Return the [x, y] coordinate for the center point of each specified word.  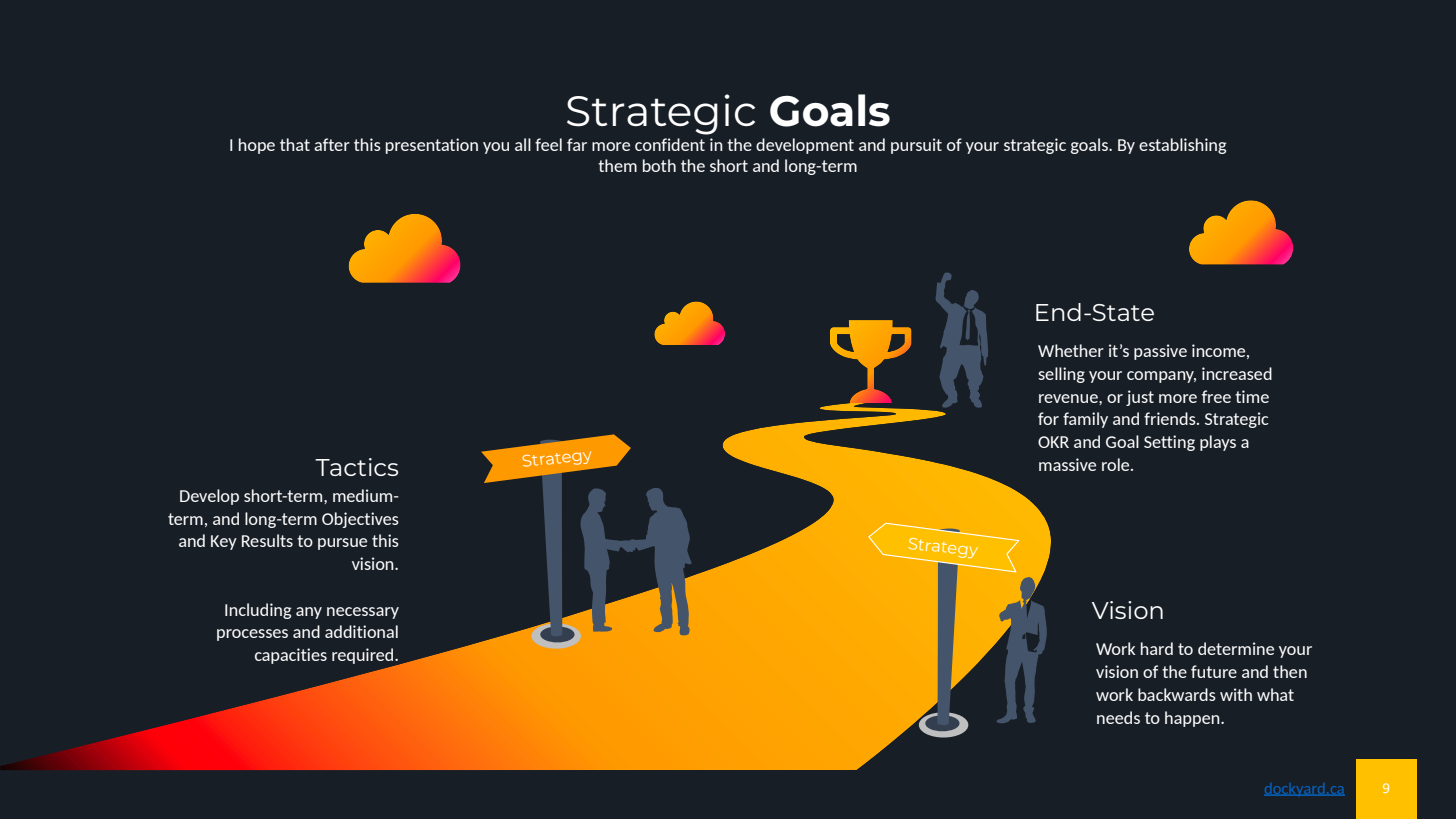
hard [1157, 648]
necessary [363, 613]
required [364, 657]
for [1048, 418]
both [659, 165]
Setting [1169, 443]
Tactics [356, 467]
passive [1160, 352]
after [332, 144]
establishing [1182, 146]
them [617, 165]
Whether [1071, 350]
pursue [342, 544]
